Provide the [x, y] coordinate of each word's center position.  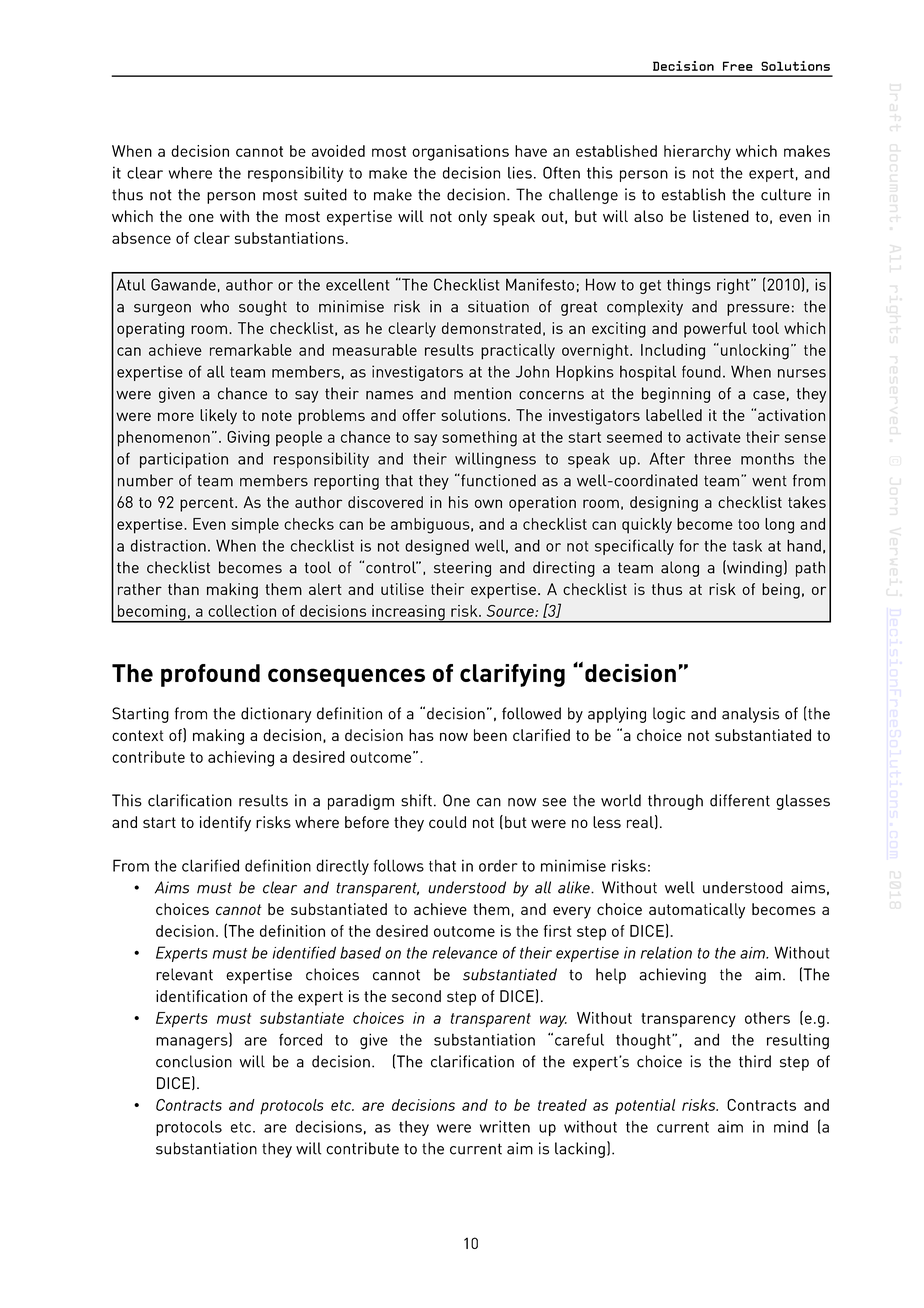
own [488, 503]
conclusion [194, 1061]
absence [141, 238]
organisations [460, 153]
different [740, 800]
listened [721, 216]
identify [225, 824]
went [769, 481]
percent [208, 504]
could [447, 822]
